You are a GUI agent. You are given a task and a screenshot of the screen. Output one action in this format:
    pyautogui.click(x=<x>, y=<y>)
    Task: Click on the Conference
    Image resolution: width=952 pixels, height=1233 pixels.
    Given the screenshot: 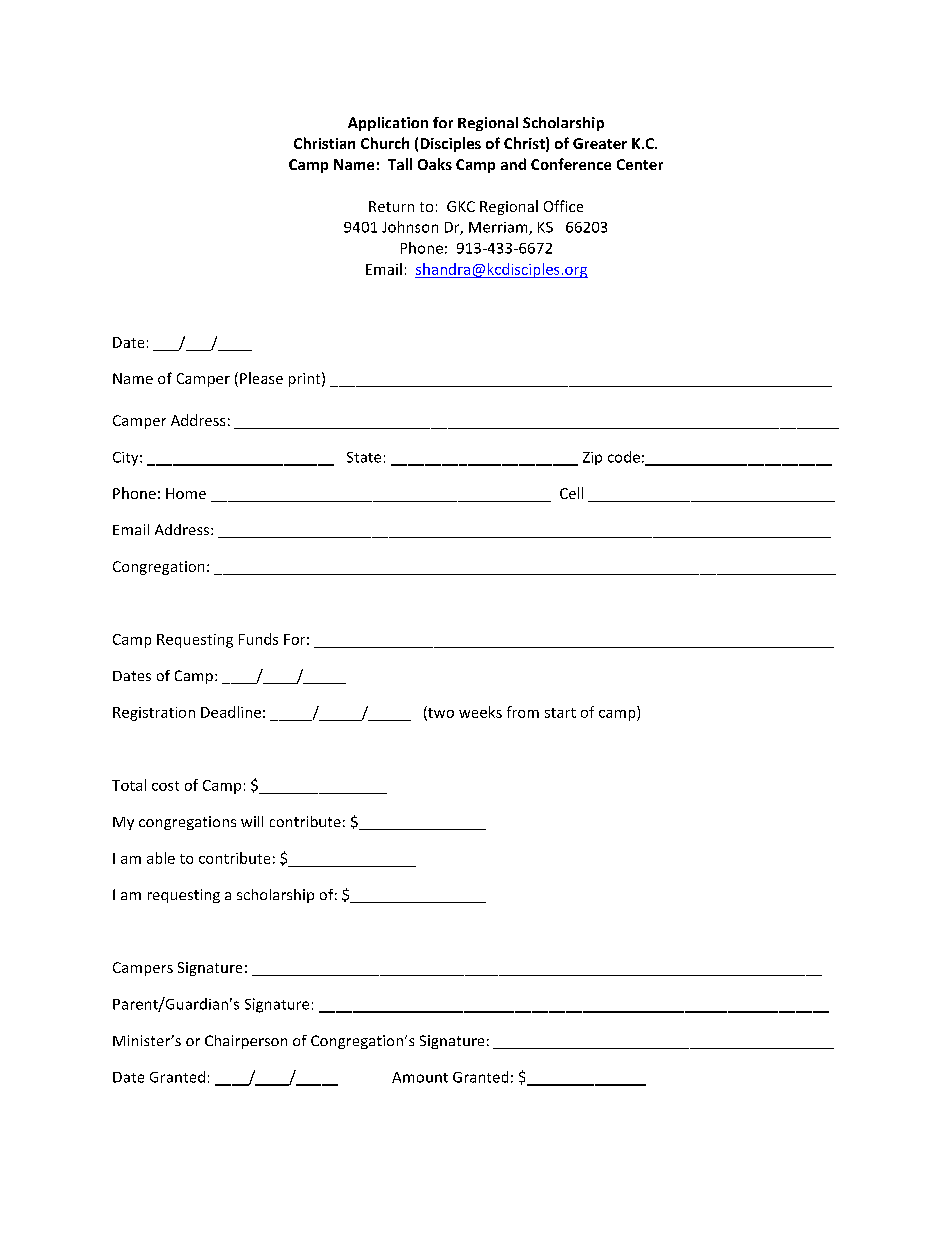 What is the action you would take?
    pyautogui.click(x=571, y=164)
